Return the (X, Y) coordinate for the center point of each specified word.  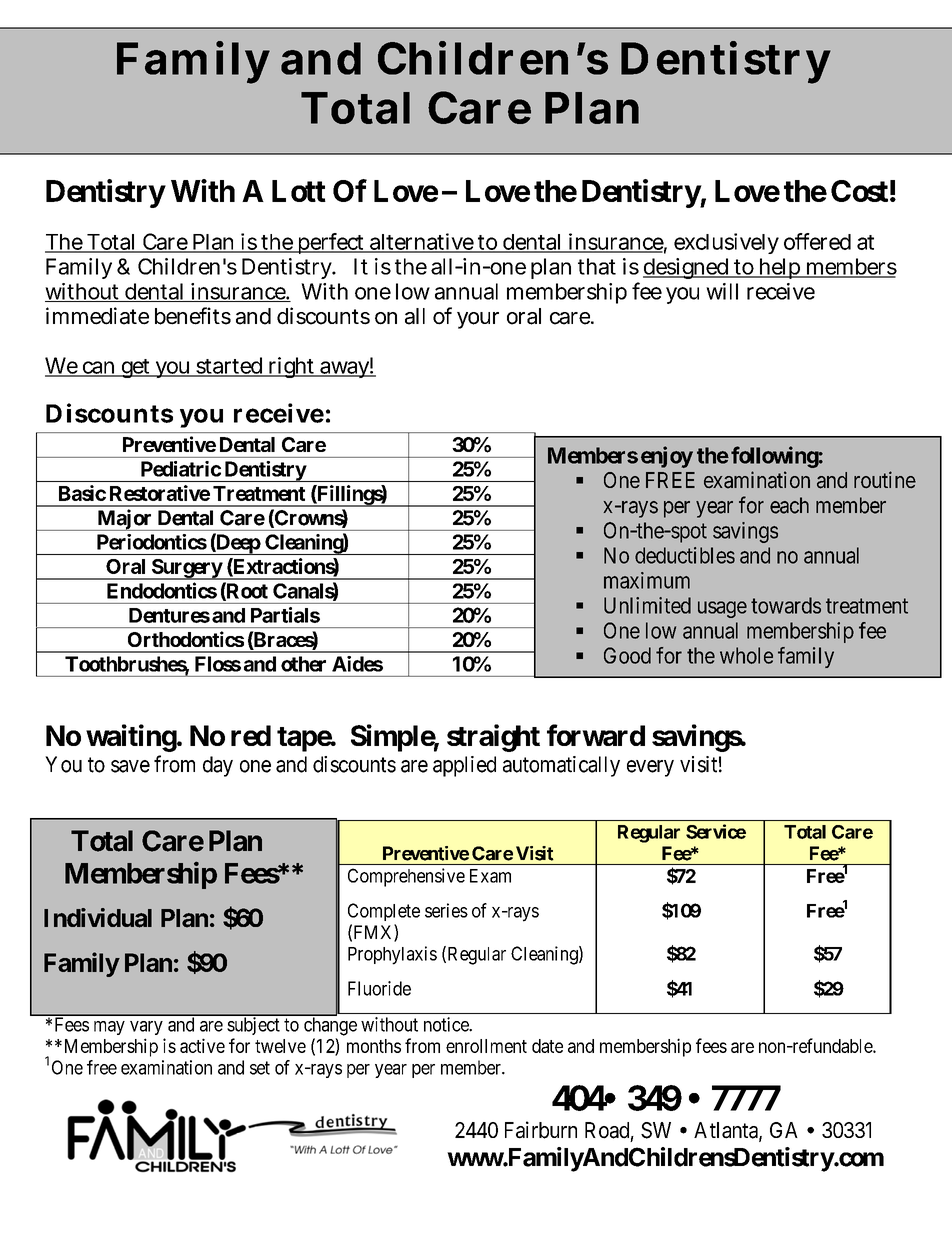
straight (493, 738)
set (260, 1068)
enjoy (667, 457)
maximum (647, 580)
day (218, 766)
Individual (98, 918)
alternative (422, 242)
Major (124, 520)
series (446, 910)
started (230, 366)
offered (817, 241)
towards (786, 605)
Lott (299, 191)
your (478, 320)
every (650, 768)
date (547, 1046)
